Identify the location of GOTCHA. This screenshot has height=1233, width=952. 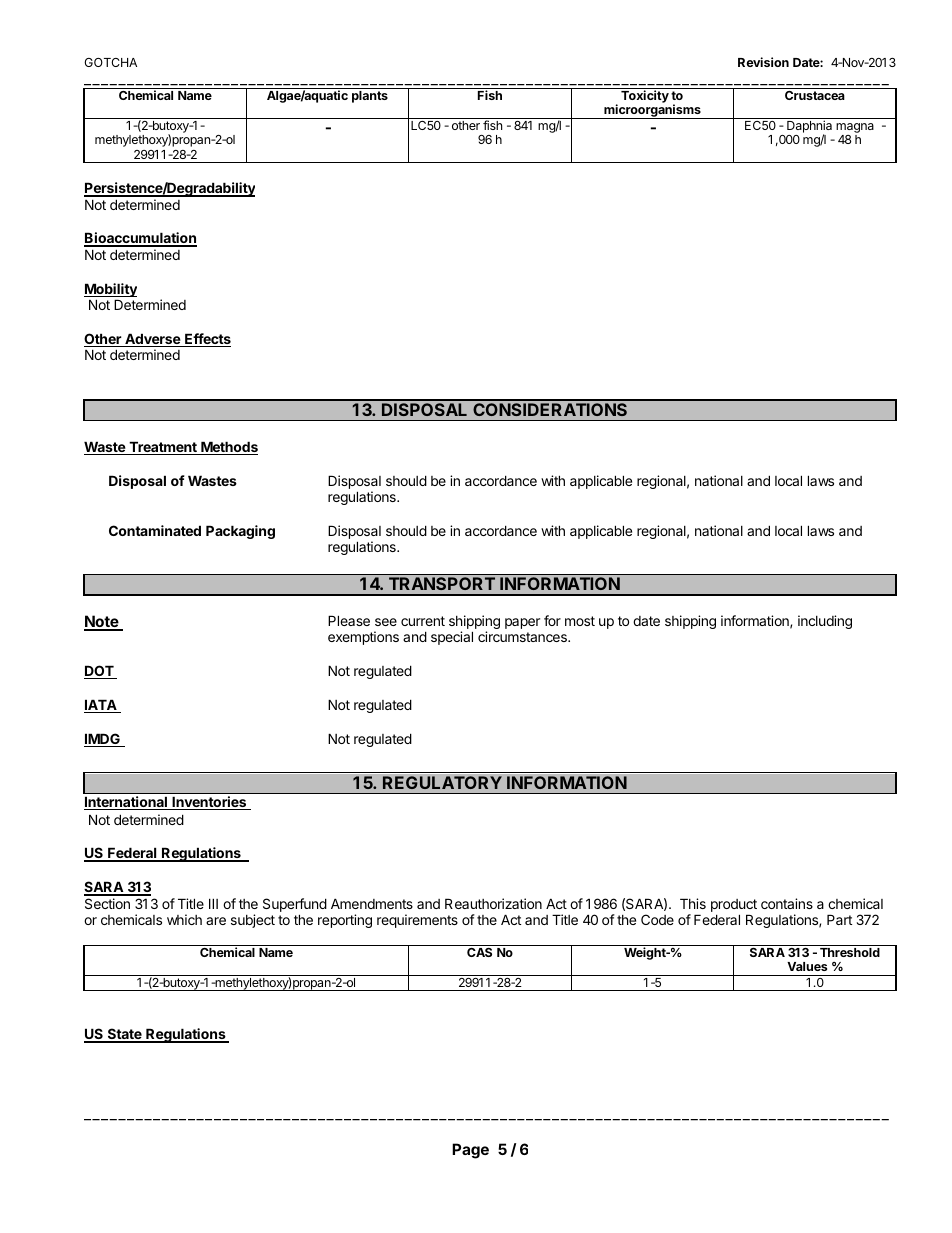
(110, 62).
